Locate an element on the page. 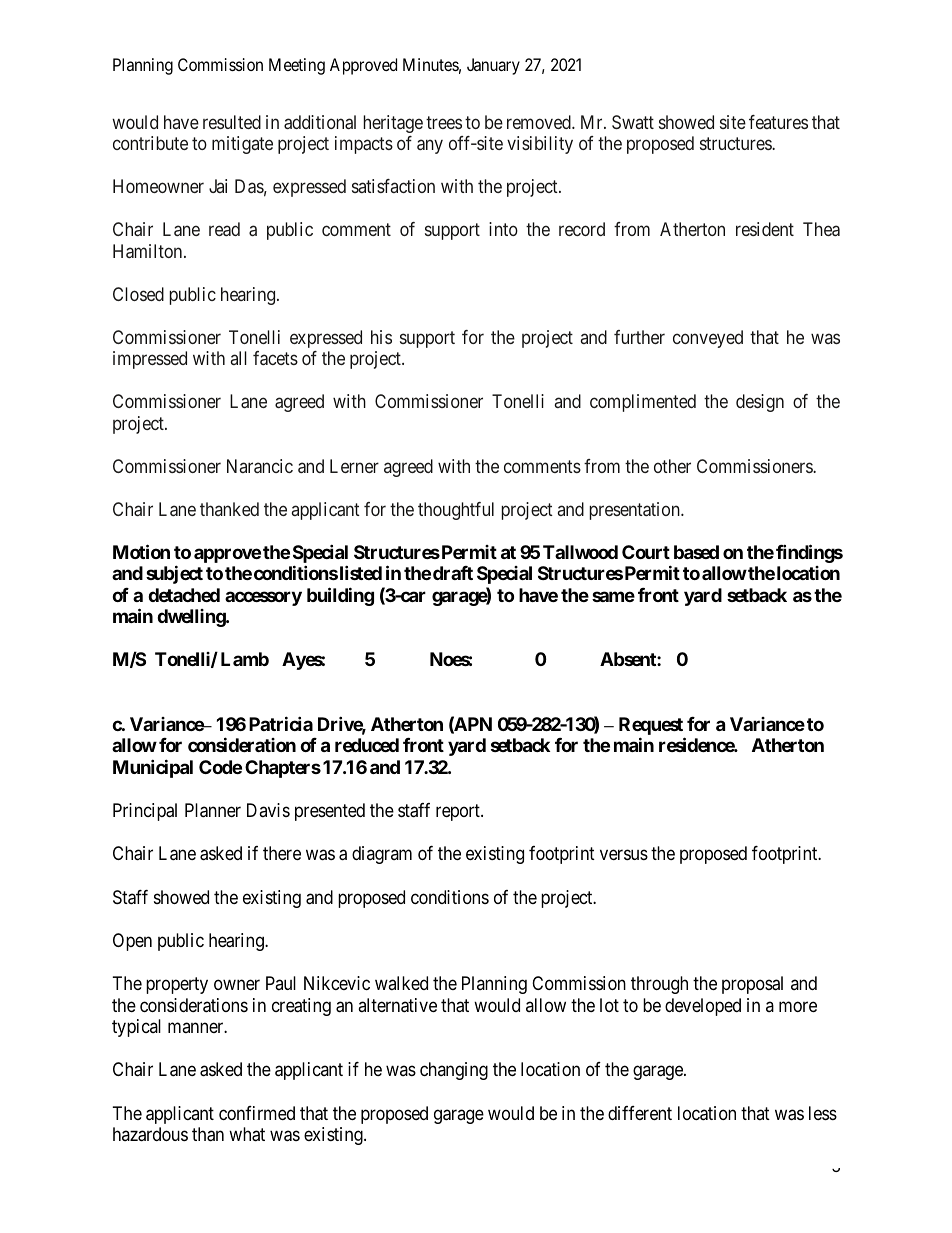  features is located at coordinates (778, 122).
